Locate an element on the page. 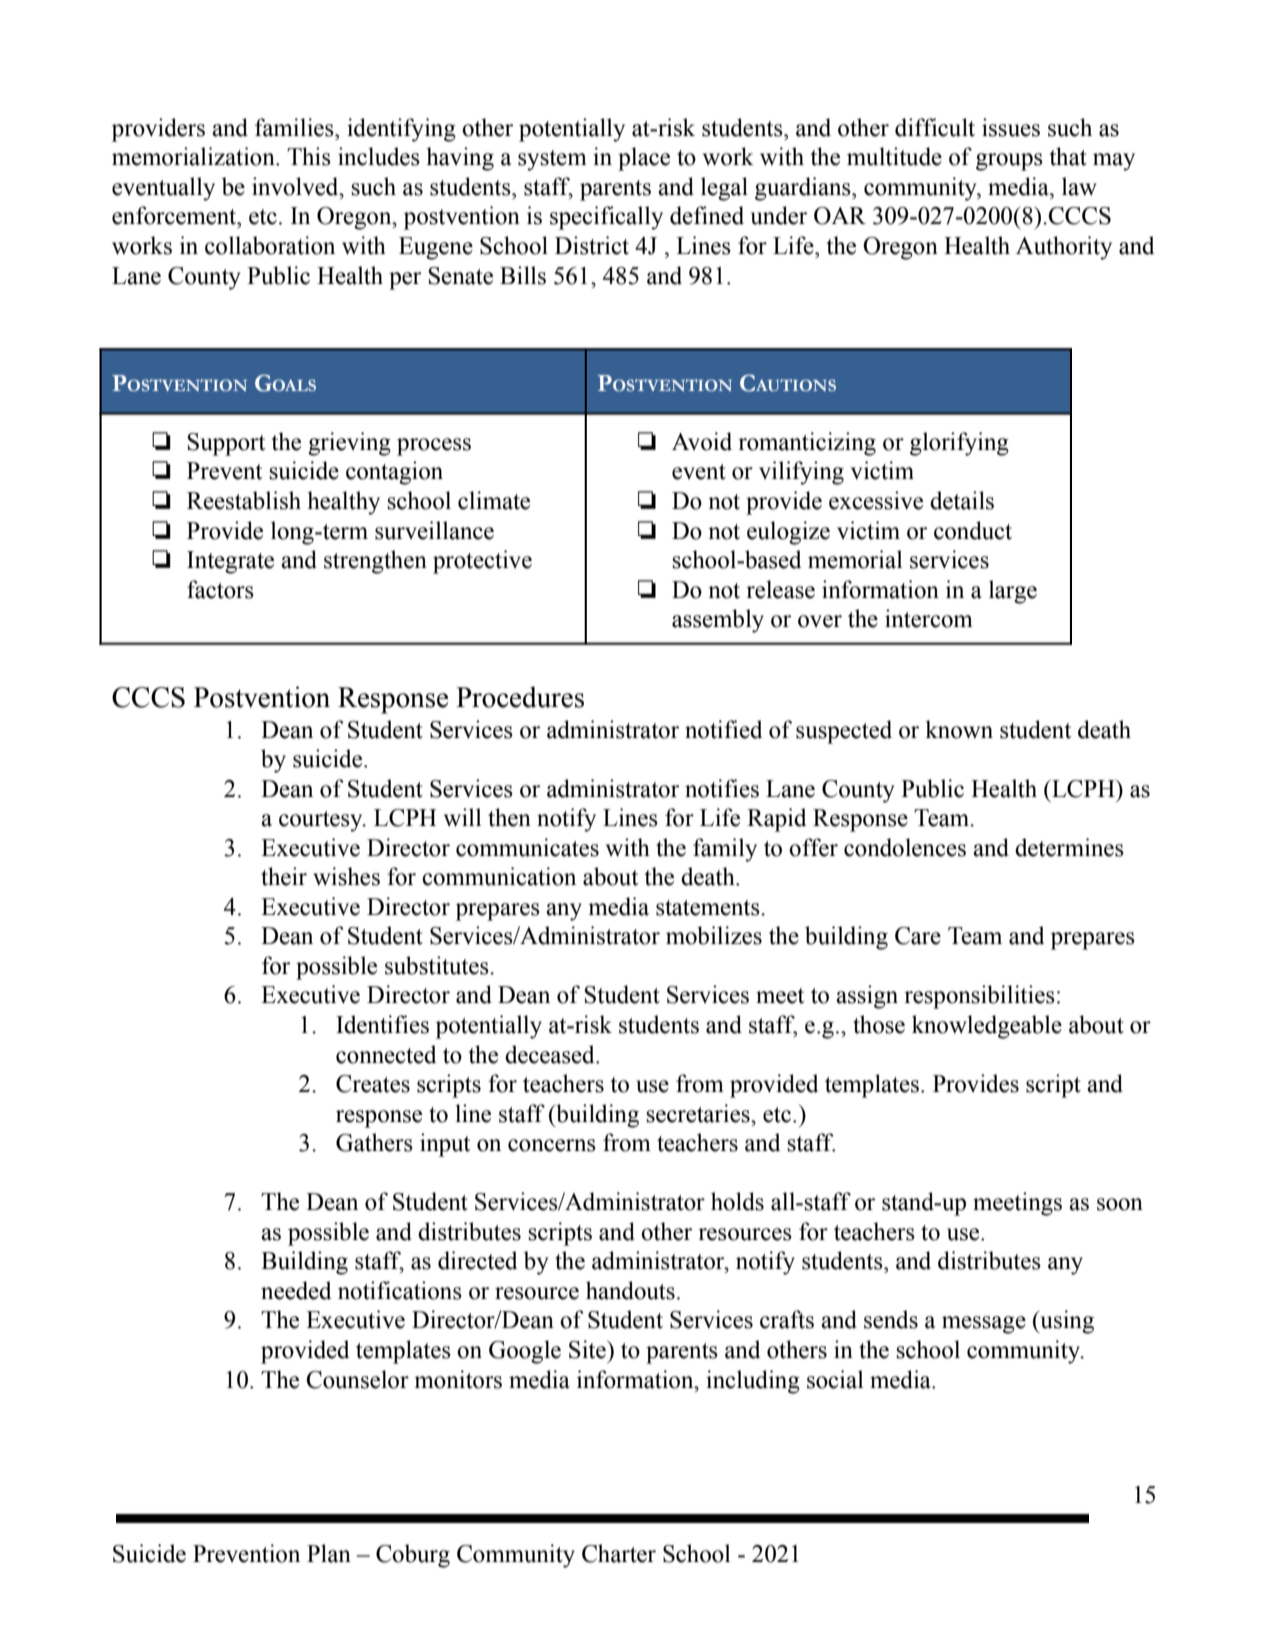 The width and height of the page is (1269, 1642). family is located at coordinates (725, 850).
